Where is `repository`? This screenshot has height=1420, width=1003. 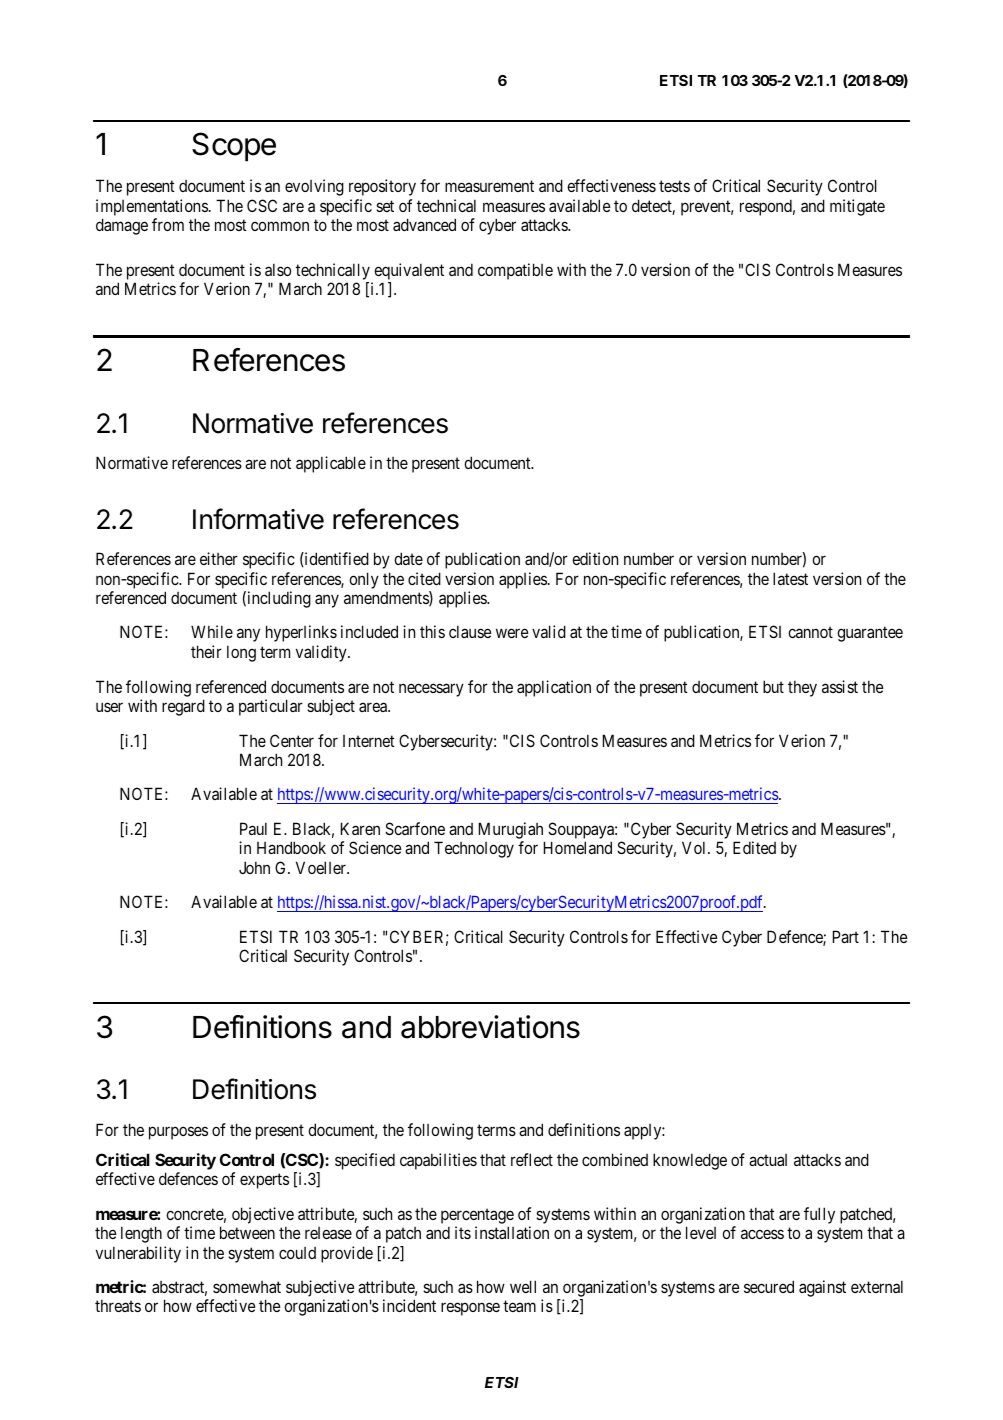
repository is located at coordinates (382, 187).
